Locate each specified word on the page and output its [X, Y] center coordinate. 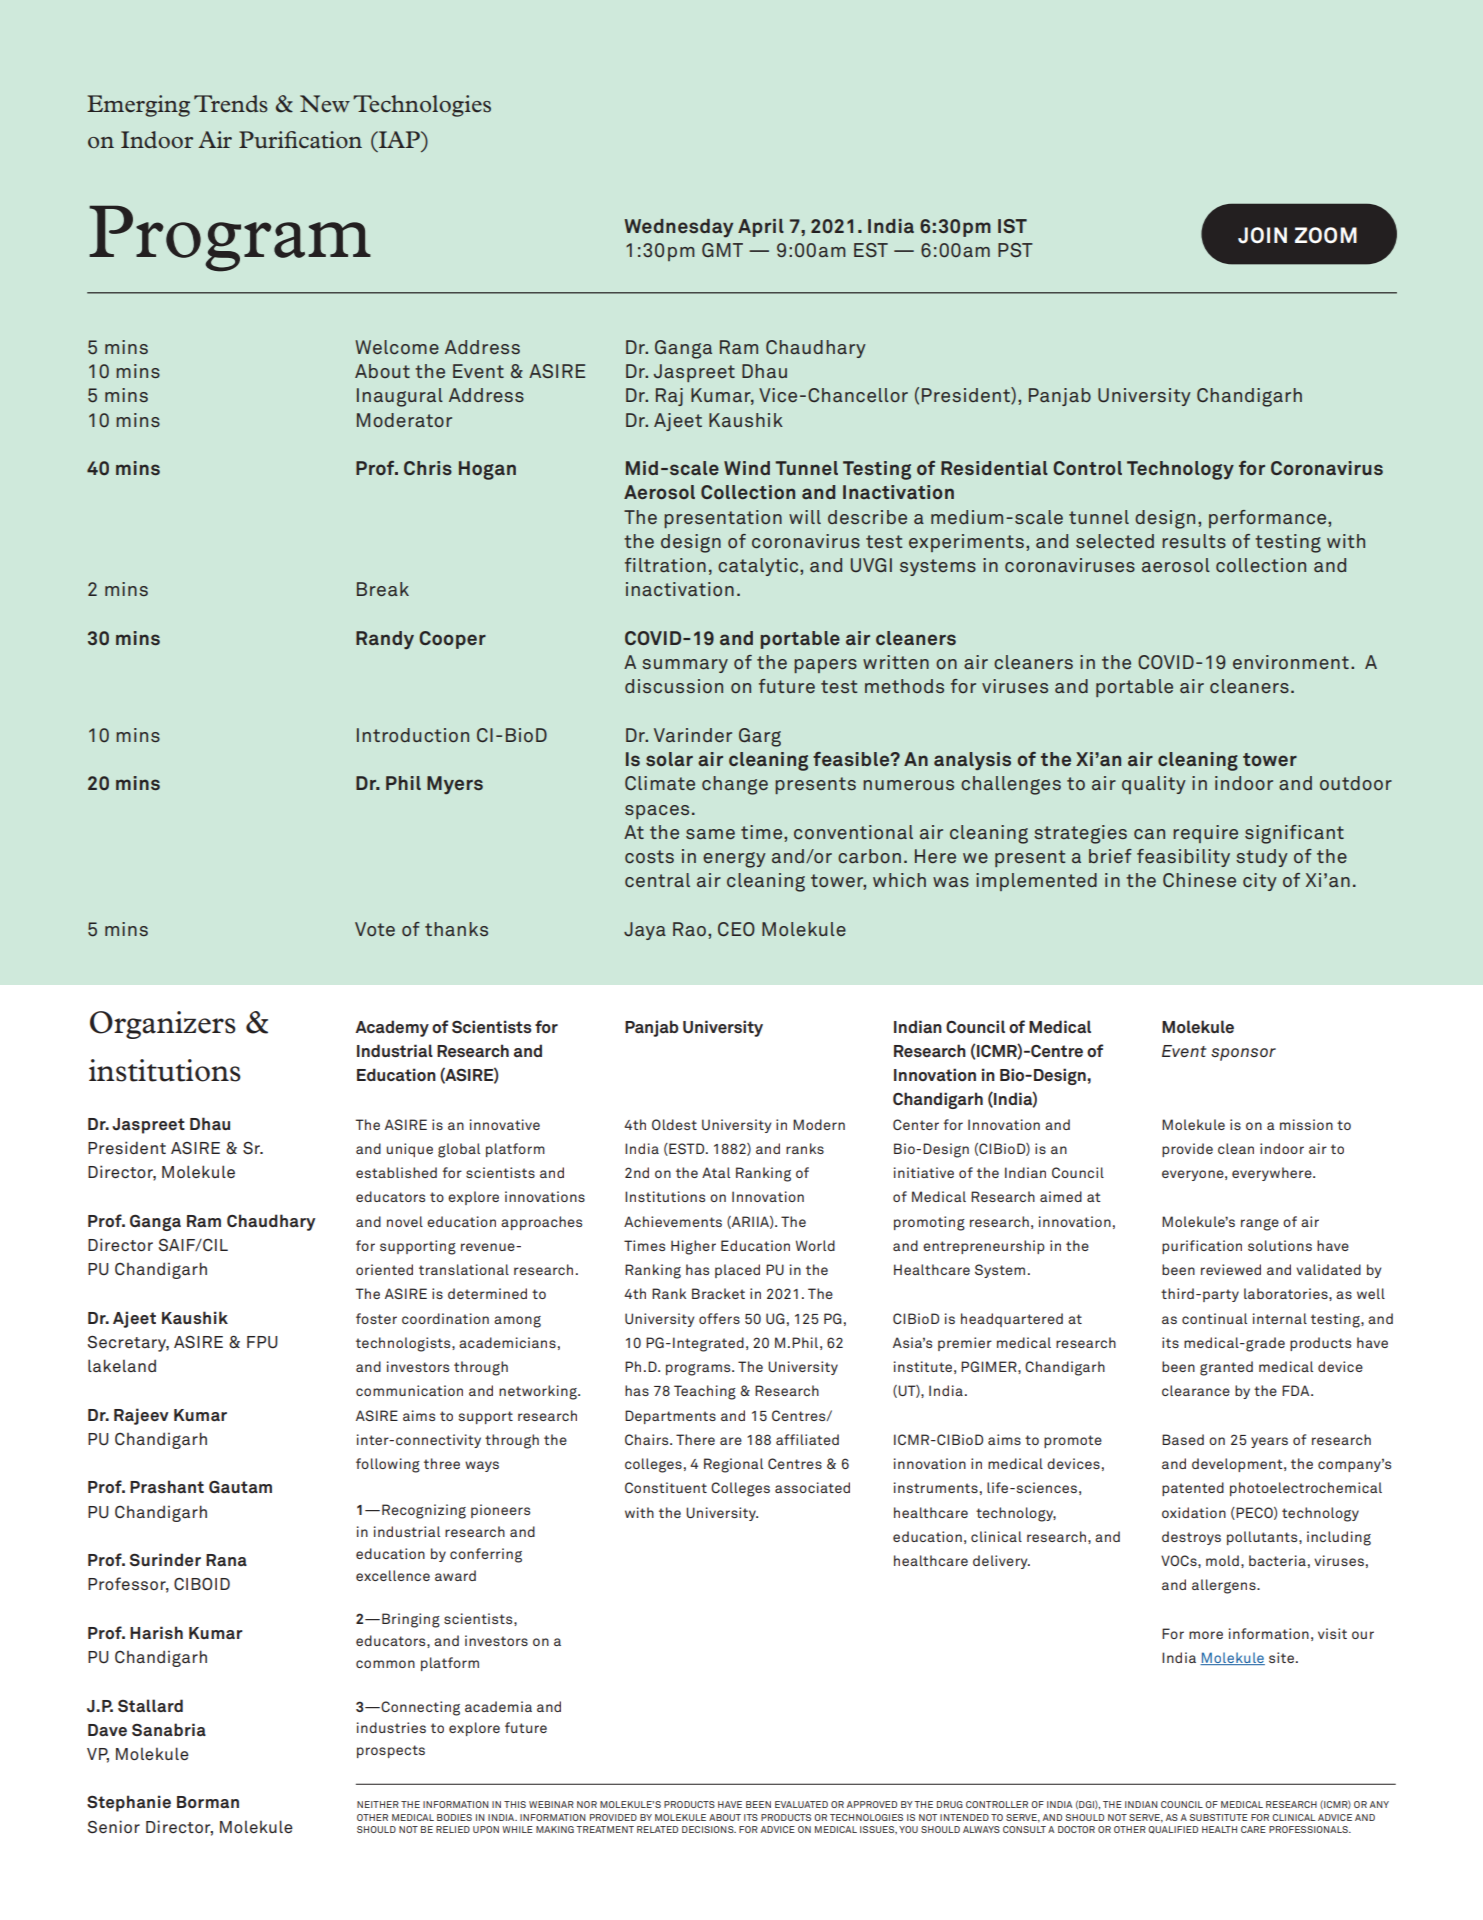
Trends [231, 104]
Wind [747, 468]
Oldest [674, 1124]
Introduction [413, 735]
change [735, 785]
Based [1183, 1439]
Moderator [404, 420]
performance [1269, 519]
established [396, 1172]
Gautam [240, 1486]
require [1205, 834]
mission [1306, 1124]
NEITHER [378, 1804]
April [761, 228]
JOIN [1262, 235]
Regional [733, 1465]
